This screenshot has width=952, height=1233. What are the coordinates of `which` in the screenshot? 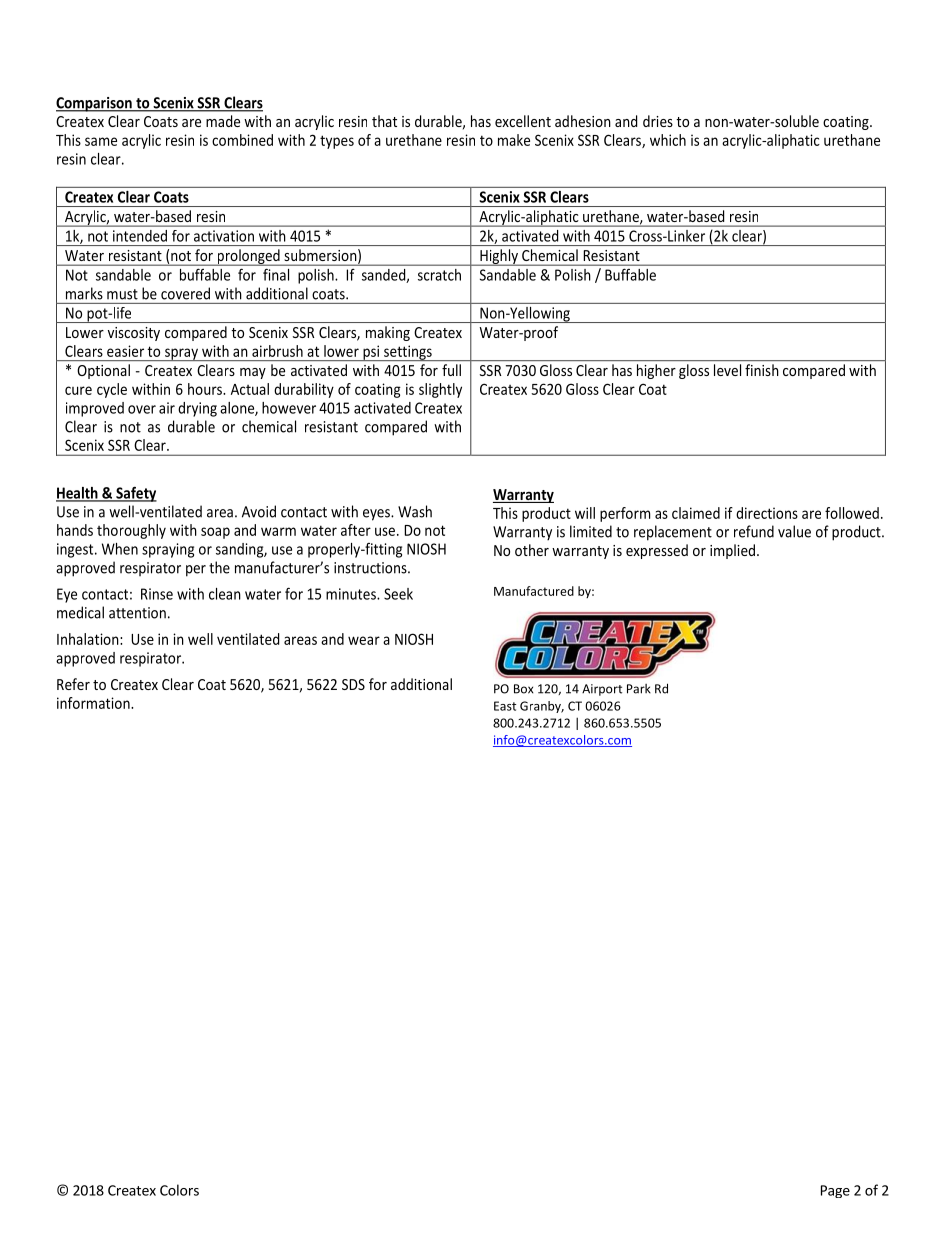 It's located at (668, 140).
